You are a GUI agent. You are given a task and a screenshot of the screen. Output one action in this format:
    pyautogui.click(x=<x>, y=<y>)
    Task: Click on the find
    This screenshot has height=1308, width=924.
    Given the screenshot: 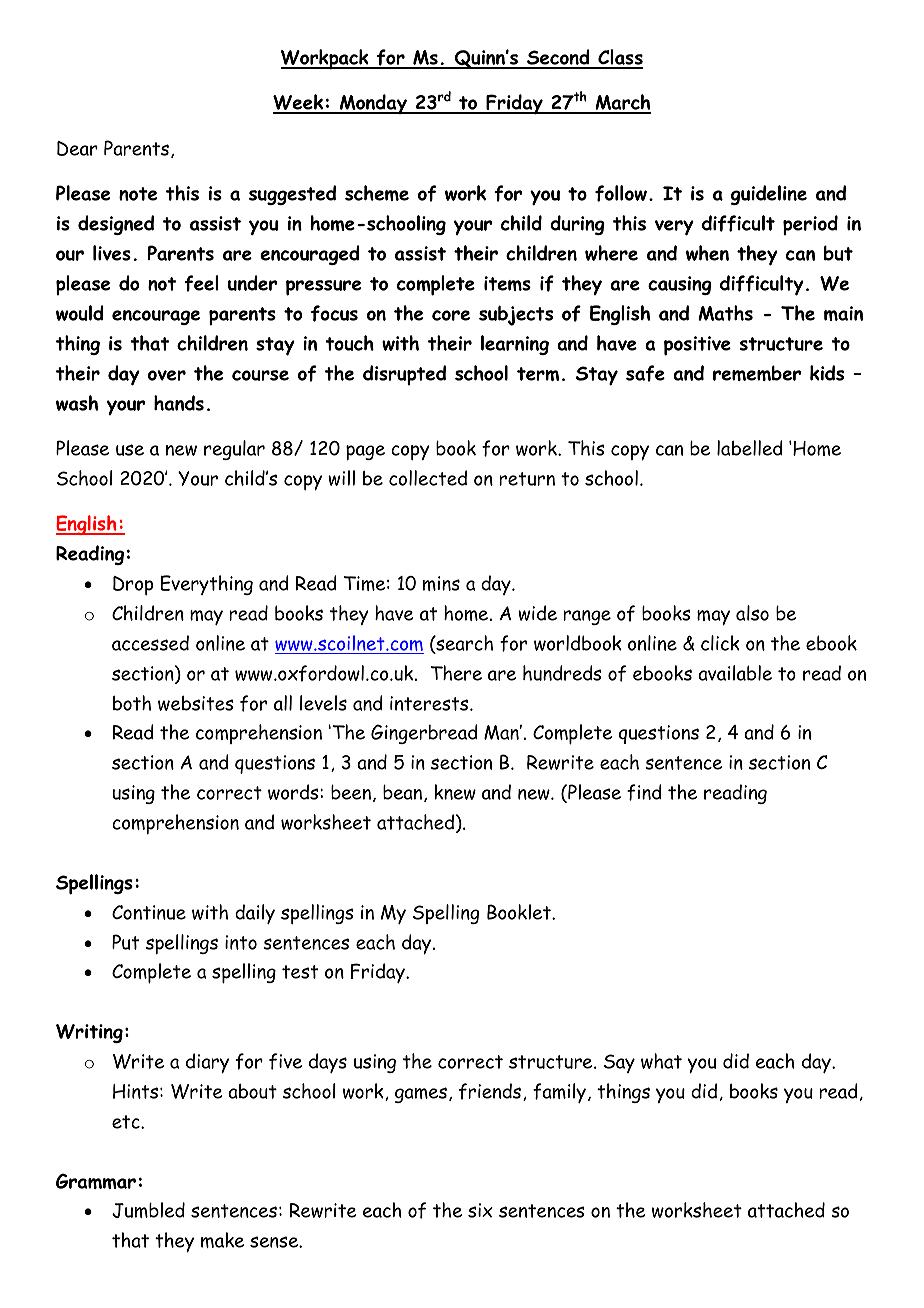 What is the action you would take?
    pyautogui.click(x=644, y=792)
